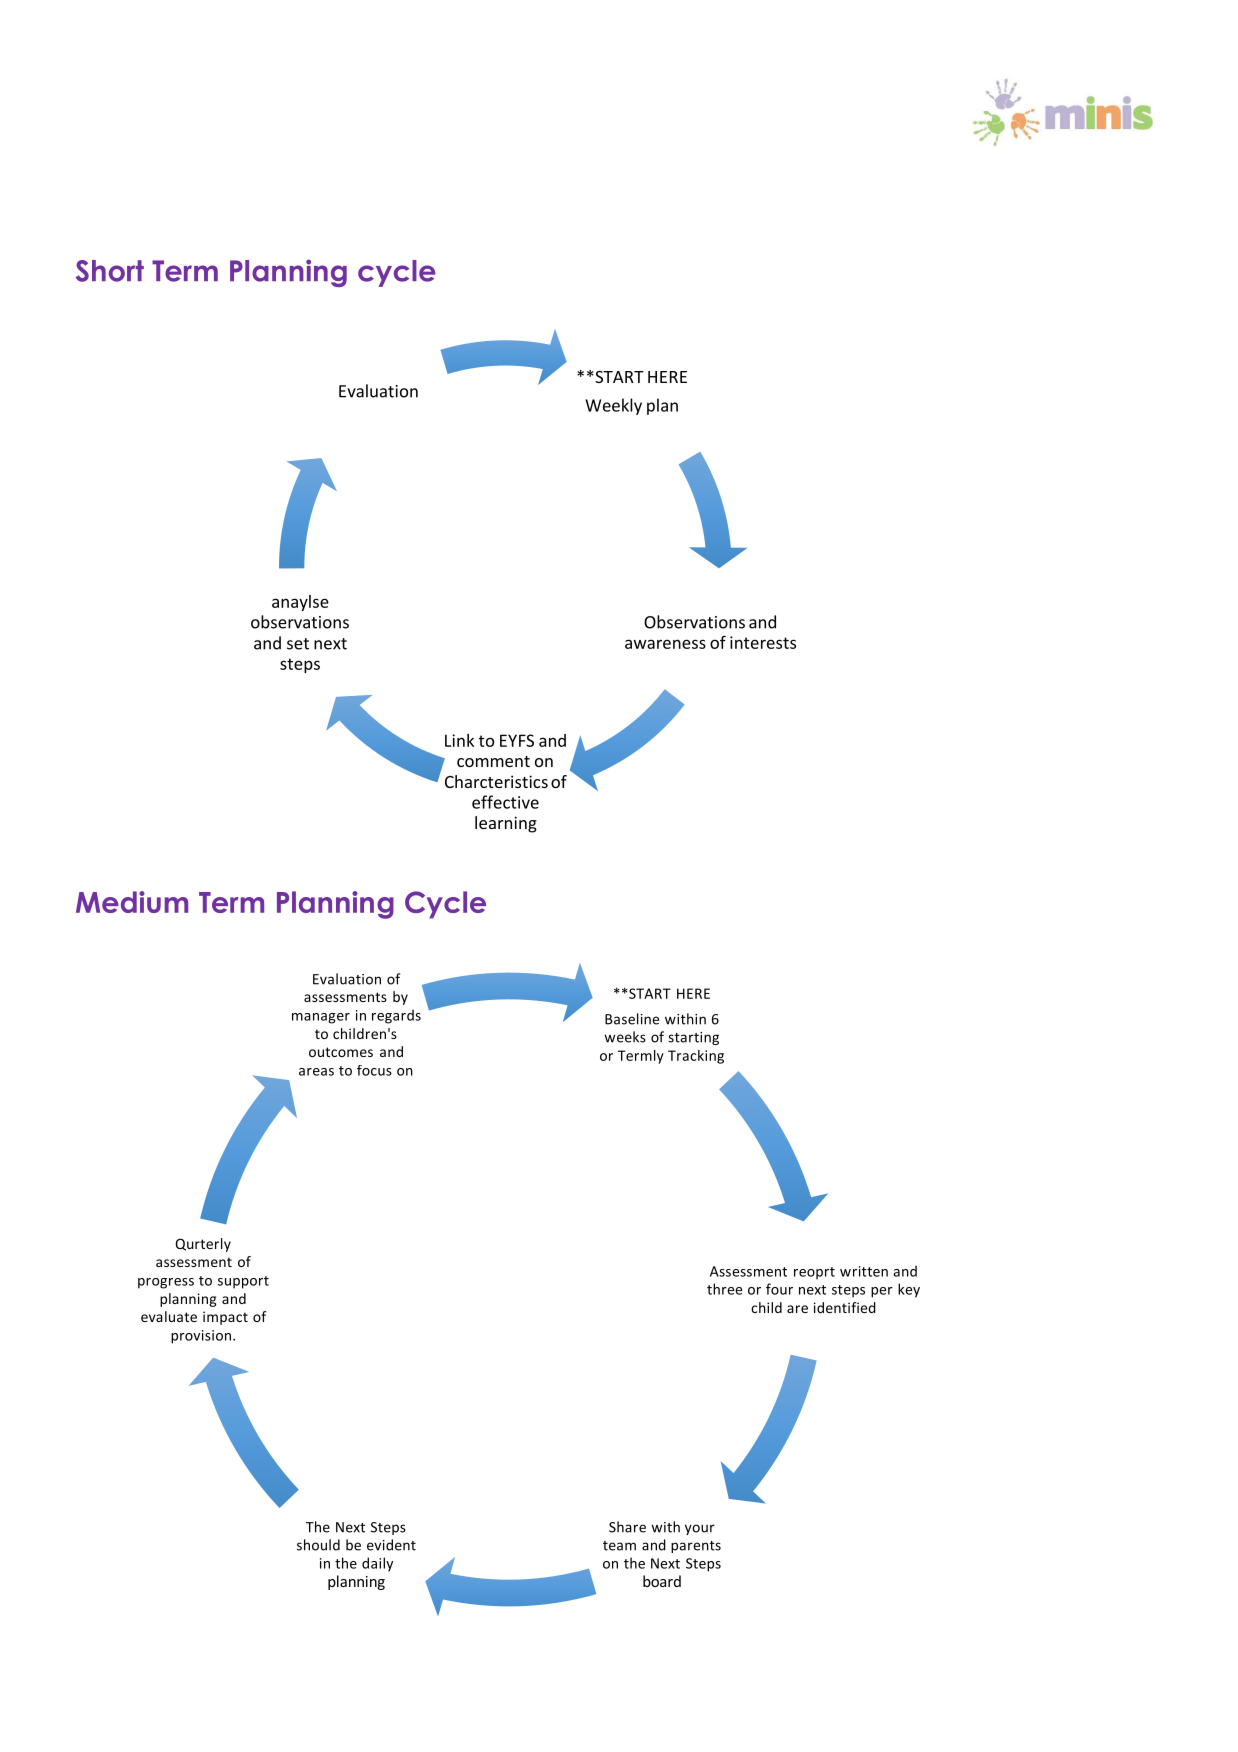 The height and width of the document is (1752, 1238). Describe the element at coordinates (613, 406) in the document. I see `Weekly` at that location.
